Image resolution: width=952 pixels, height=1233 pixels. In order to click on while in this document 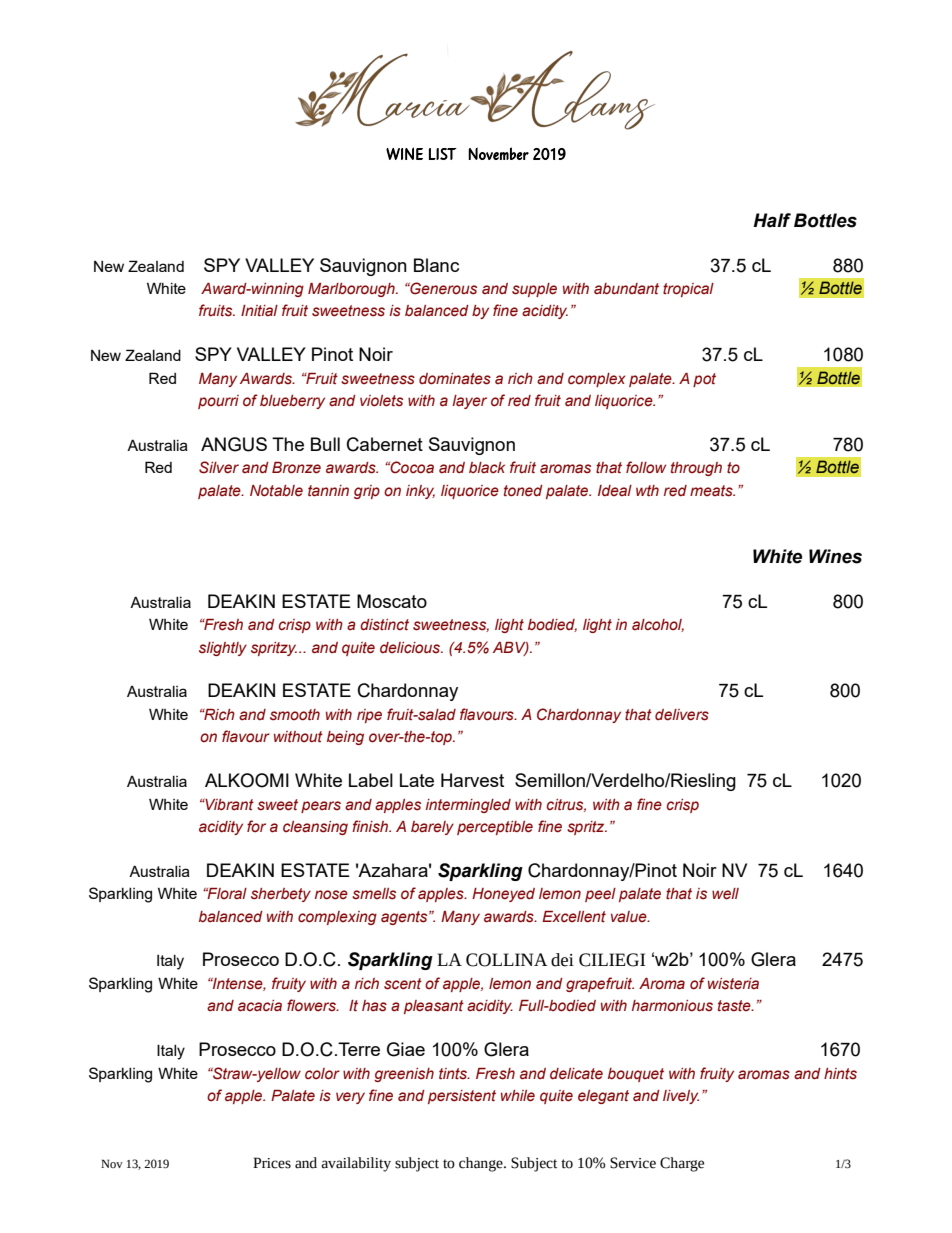, I will do `click(518, 1096)`.
